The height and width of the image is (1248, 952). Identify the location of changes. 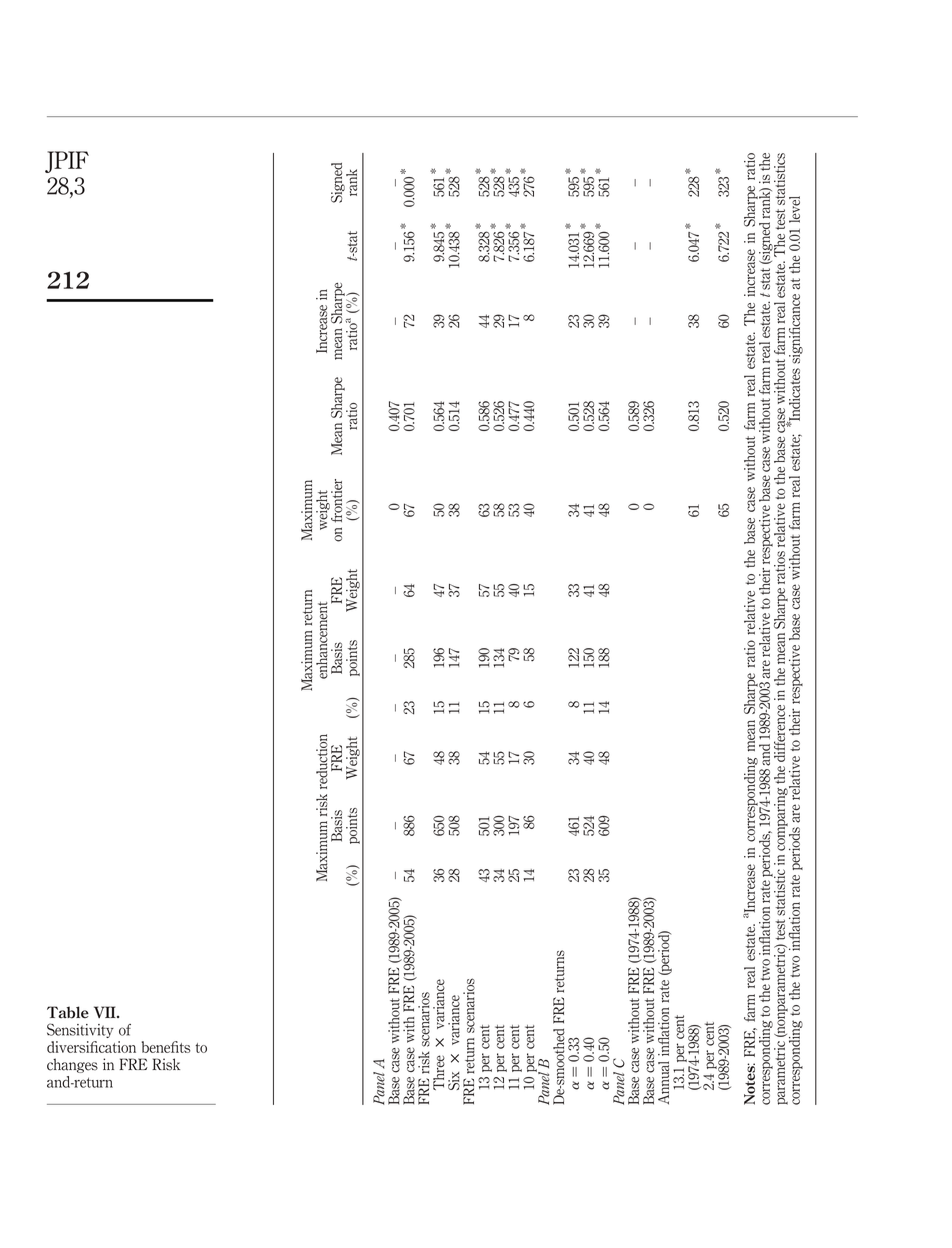
(72, 1065).
